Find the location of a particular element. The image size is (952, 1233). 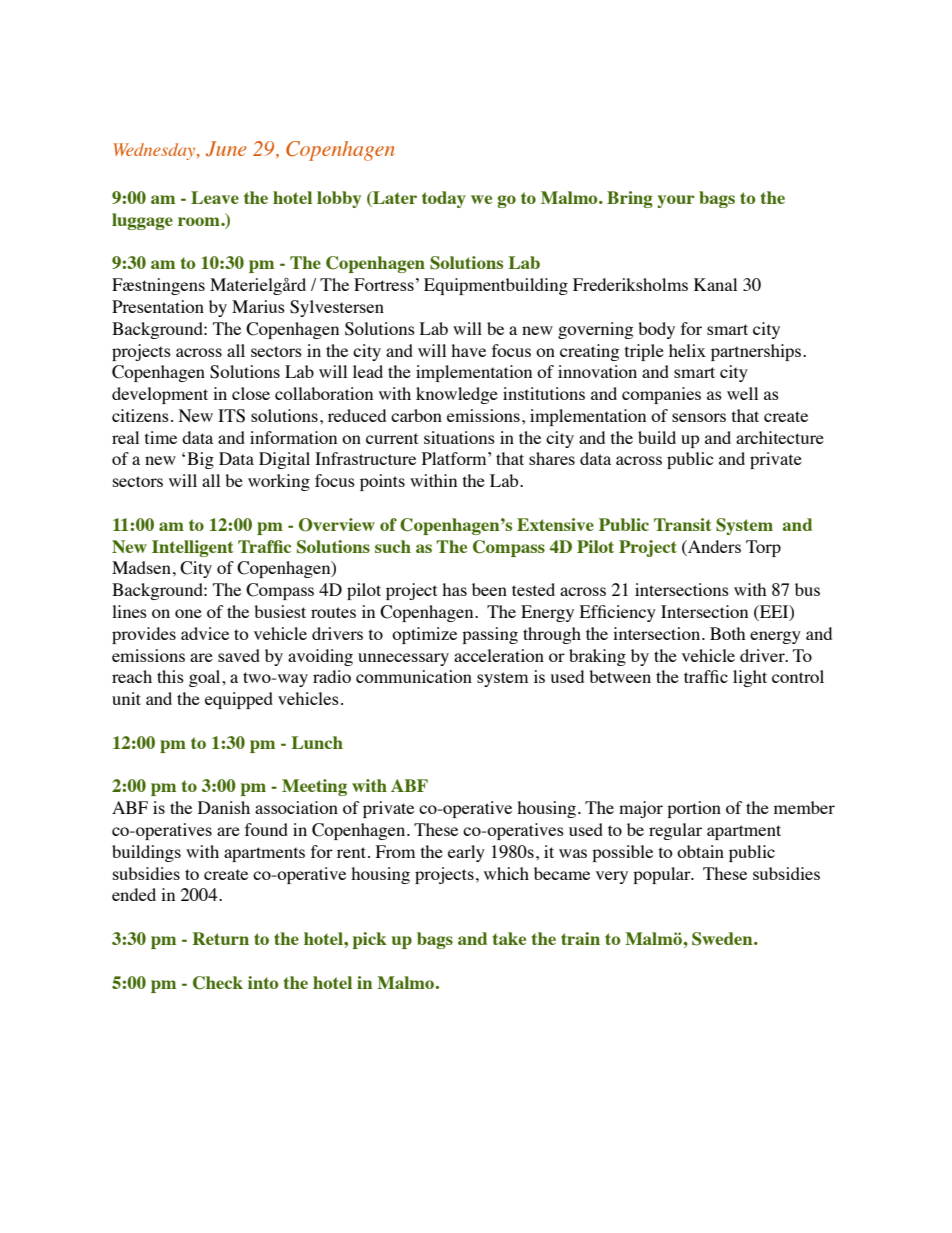

situations is located at coordinates (459, 437).
